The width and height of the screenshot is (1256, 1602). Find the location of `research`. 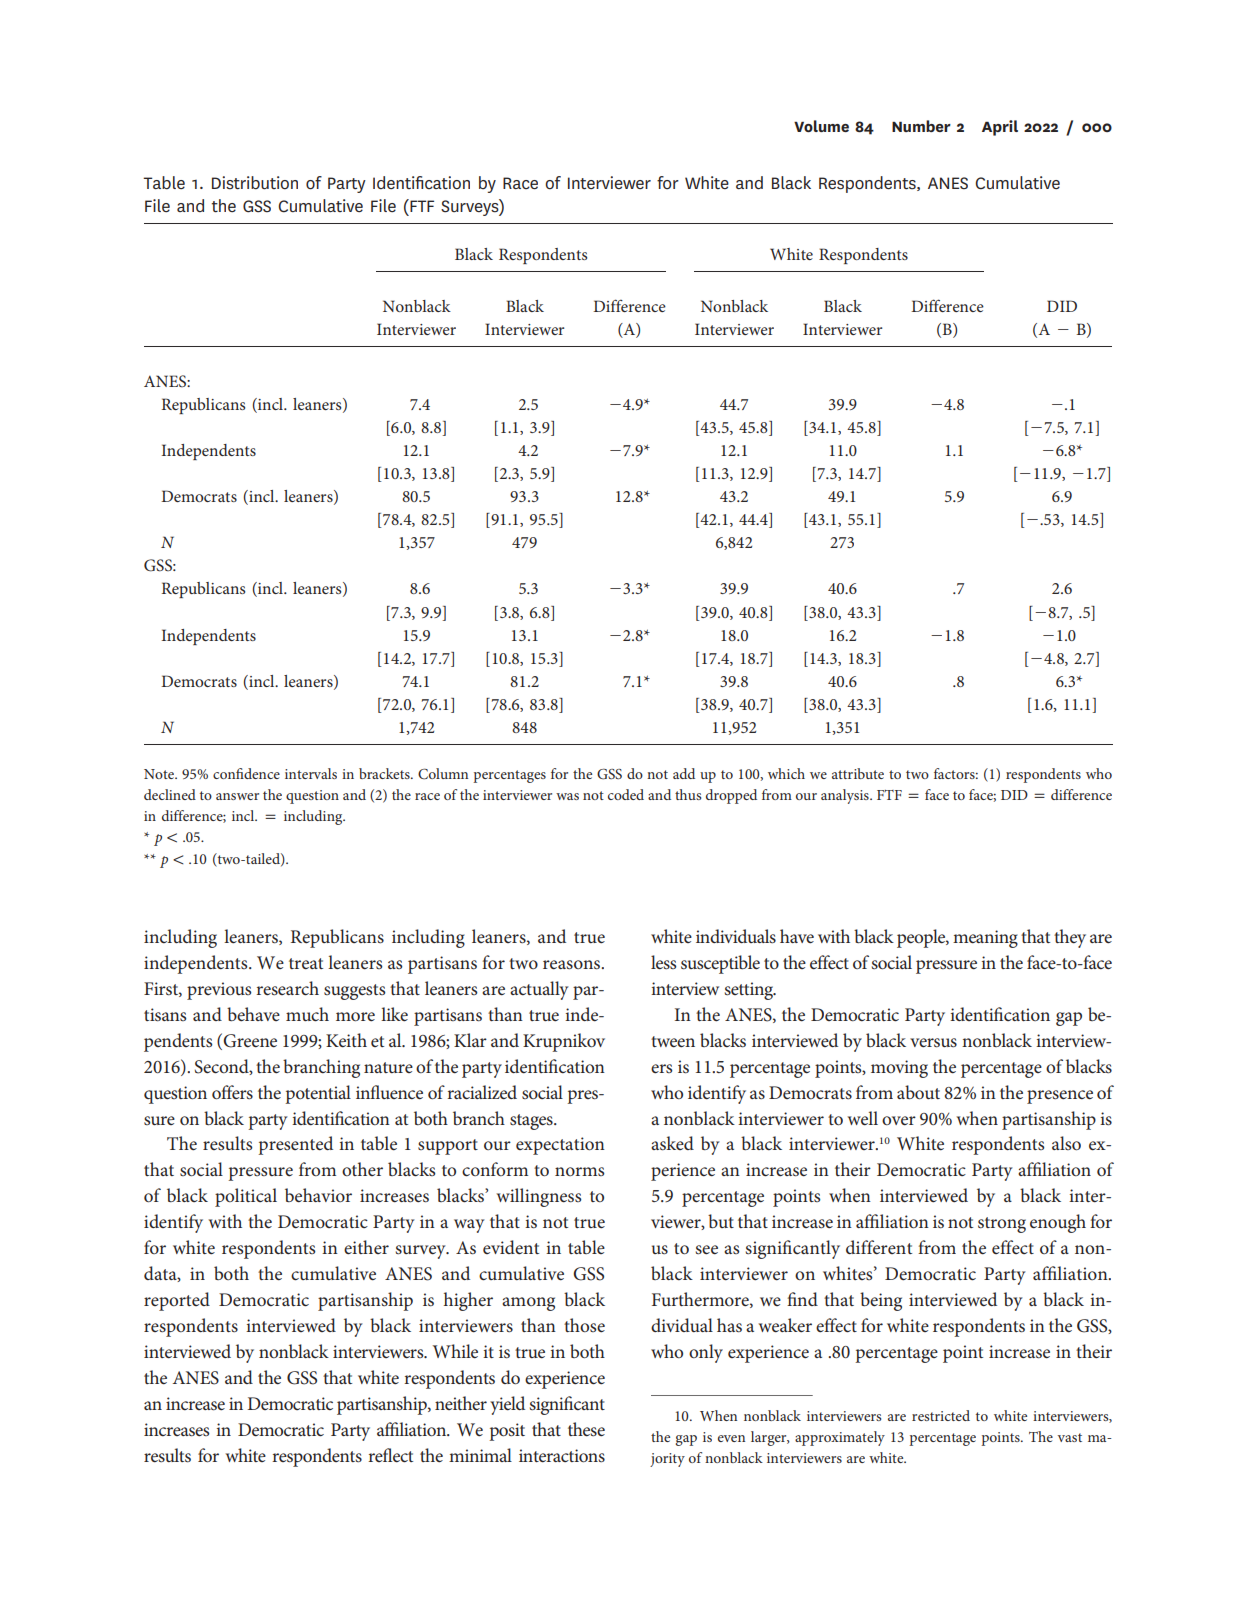

research is located at coordinates (287, 988).
